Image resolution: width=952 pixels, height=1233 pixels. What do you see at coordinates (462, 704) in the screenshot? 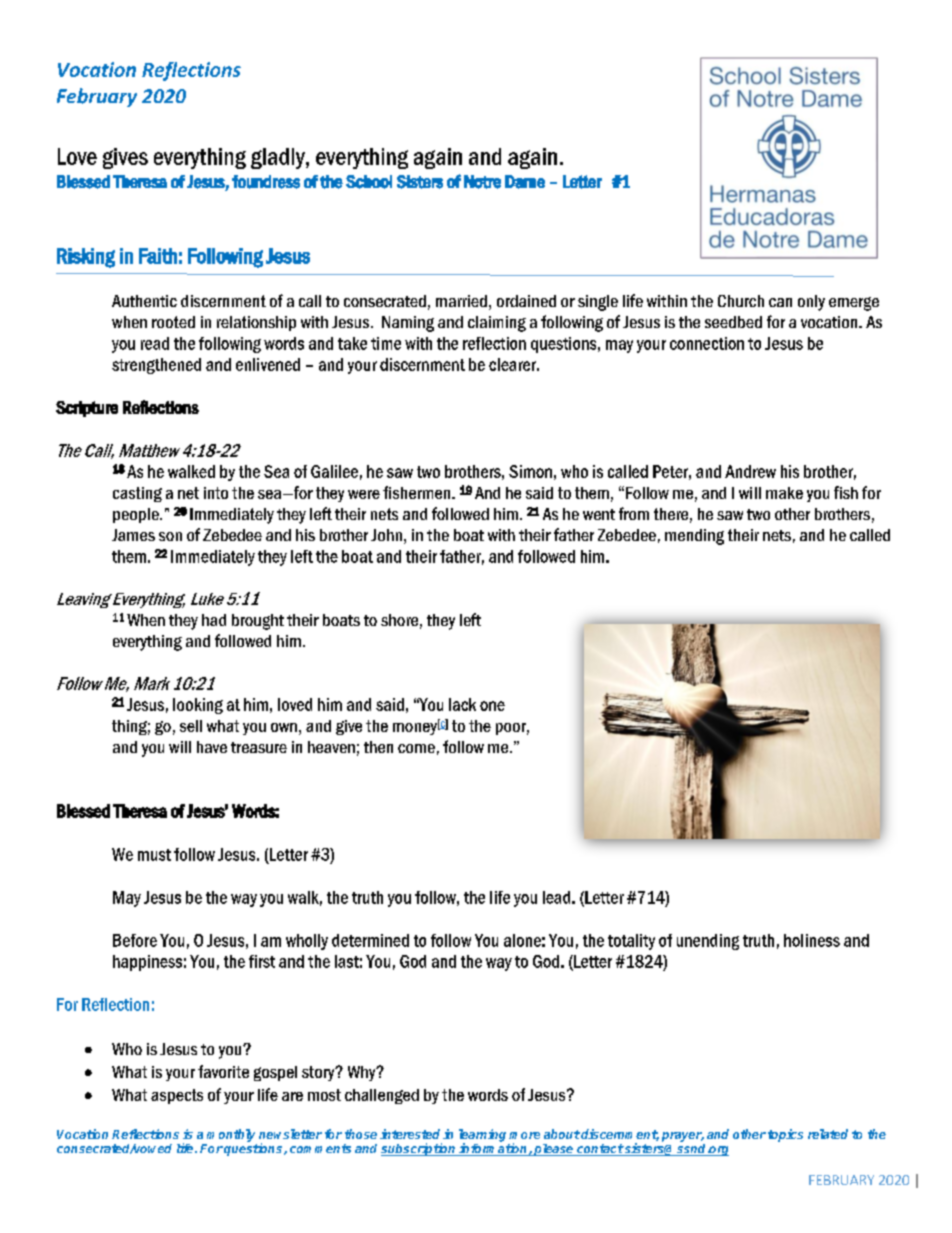
I see `lack` at bounding box center [462, 704].
